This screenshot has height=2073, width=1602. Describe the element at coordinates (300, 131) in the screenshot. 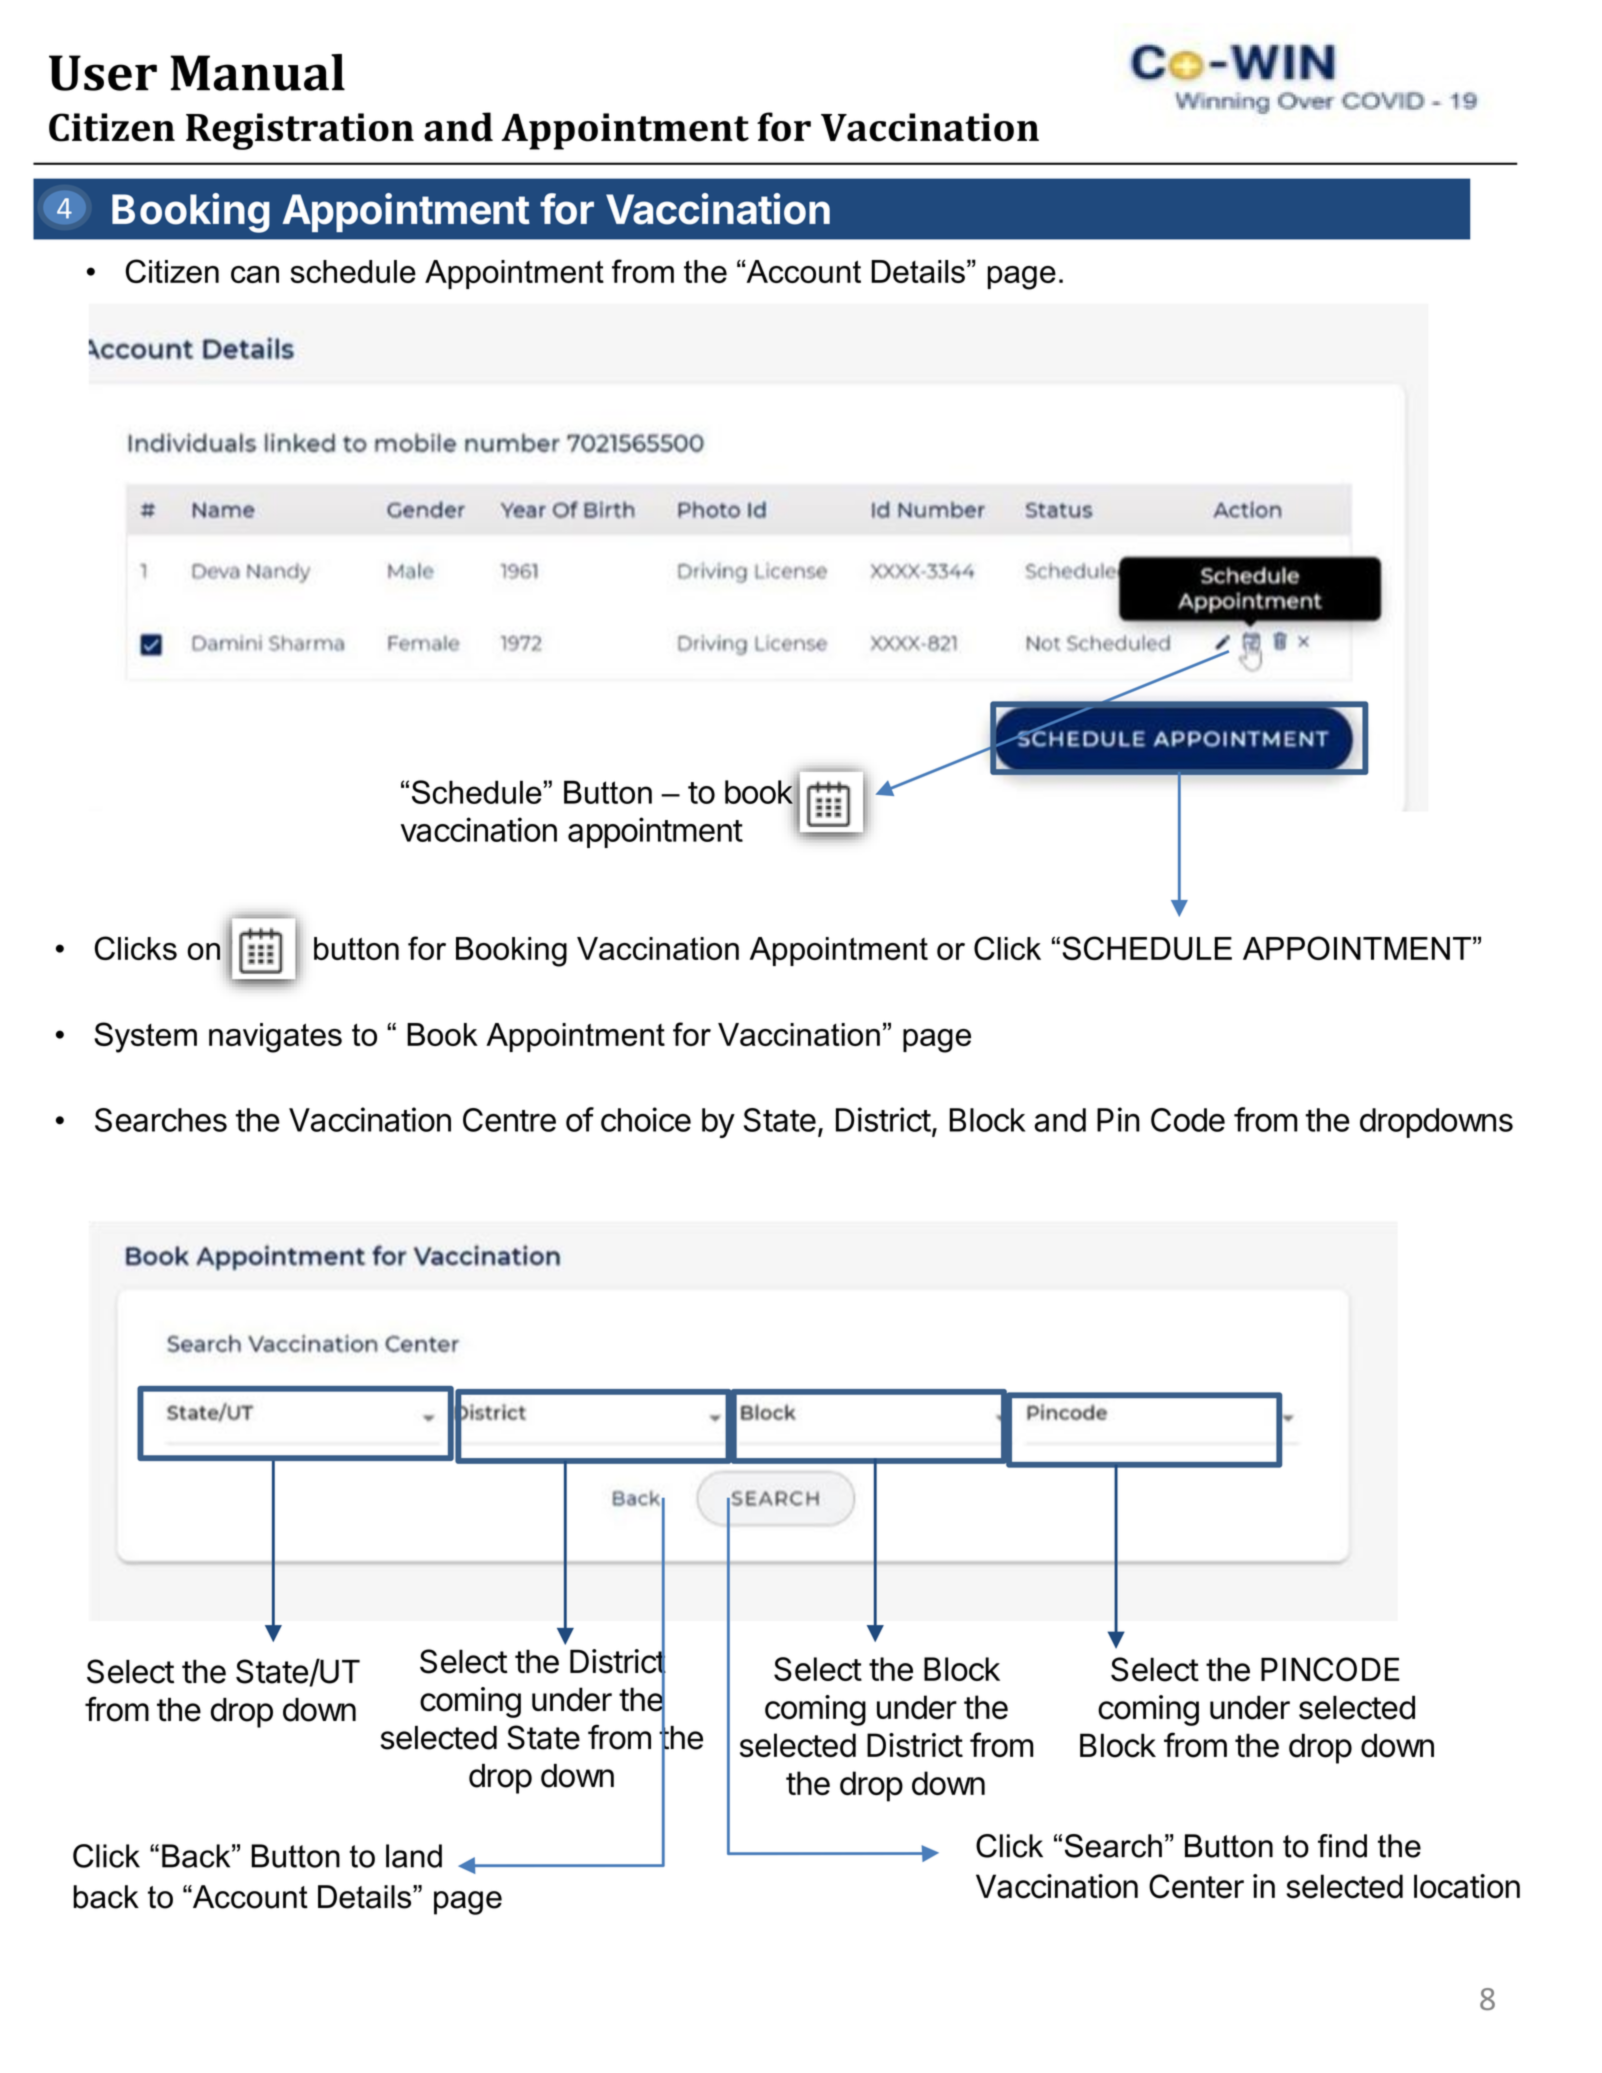

I see `Registration` at that location.
